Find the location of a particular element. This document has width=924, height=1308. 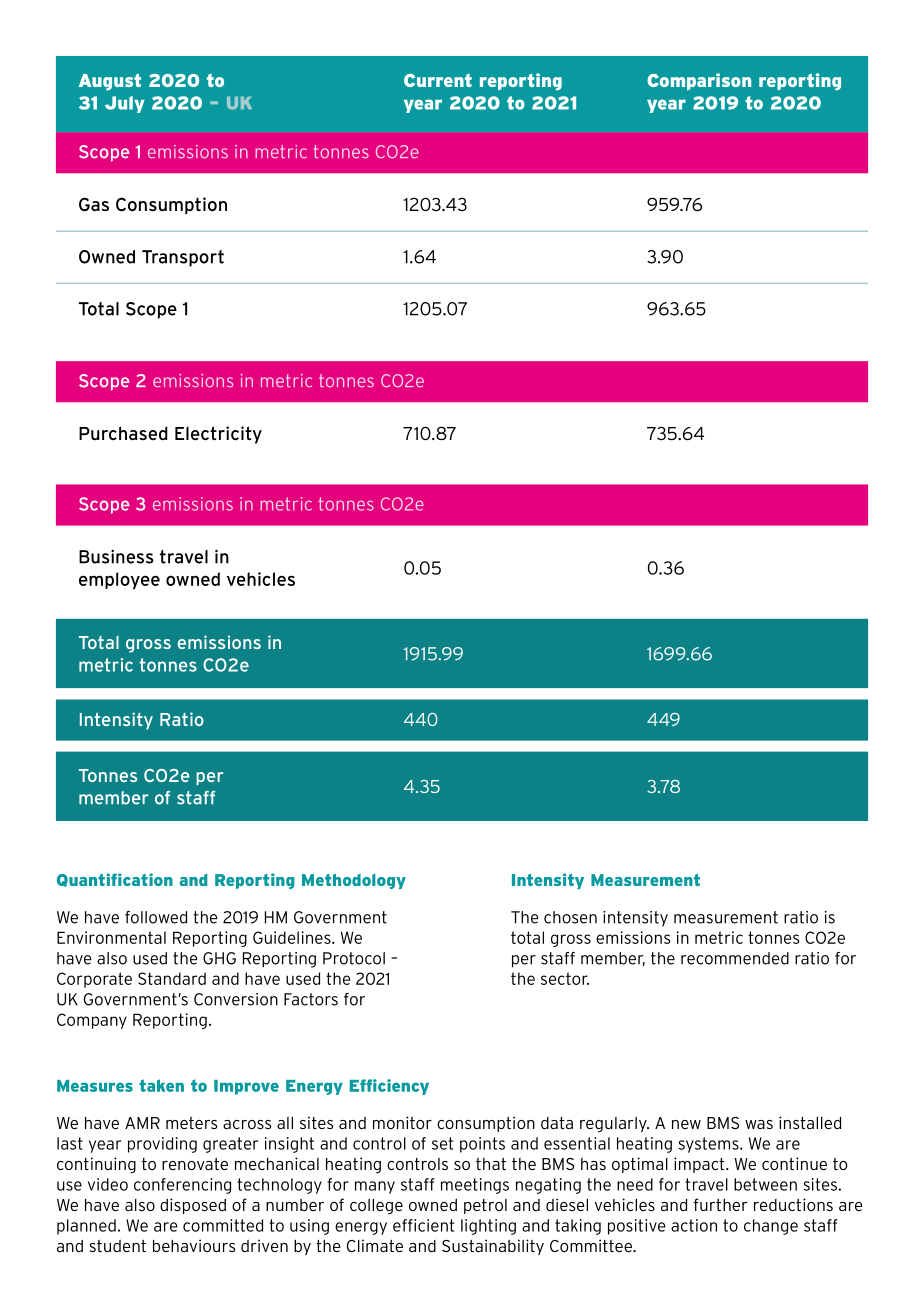

further is located at coordinates (720, 1204).
